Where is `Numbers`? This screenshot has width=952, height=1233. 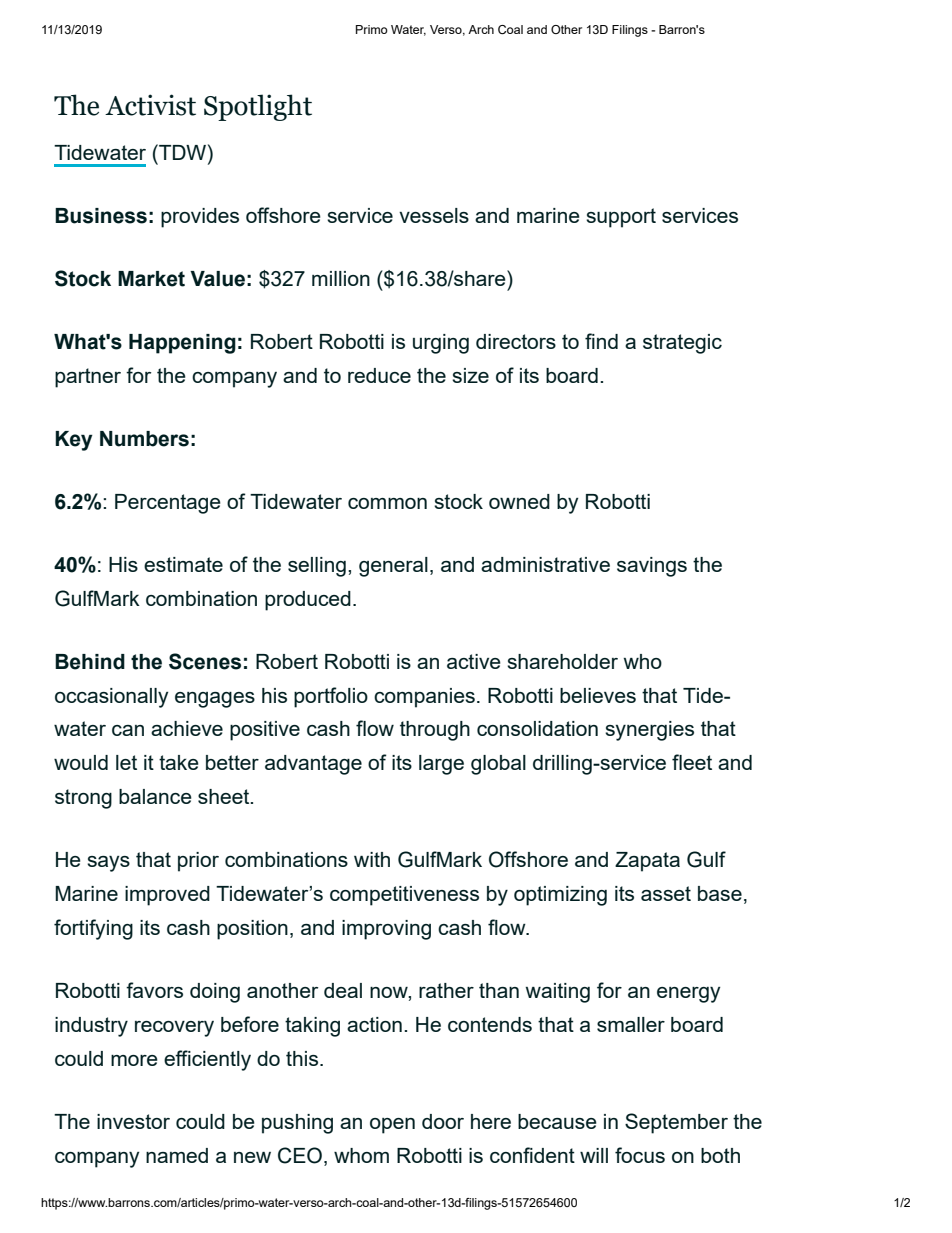 Numbers is located at coordinates (144, 439).
